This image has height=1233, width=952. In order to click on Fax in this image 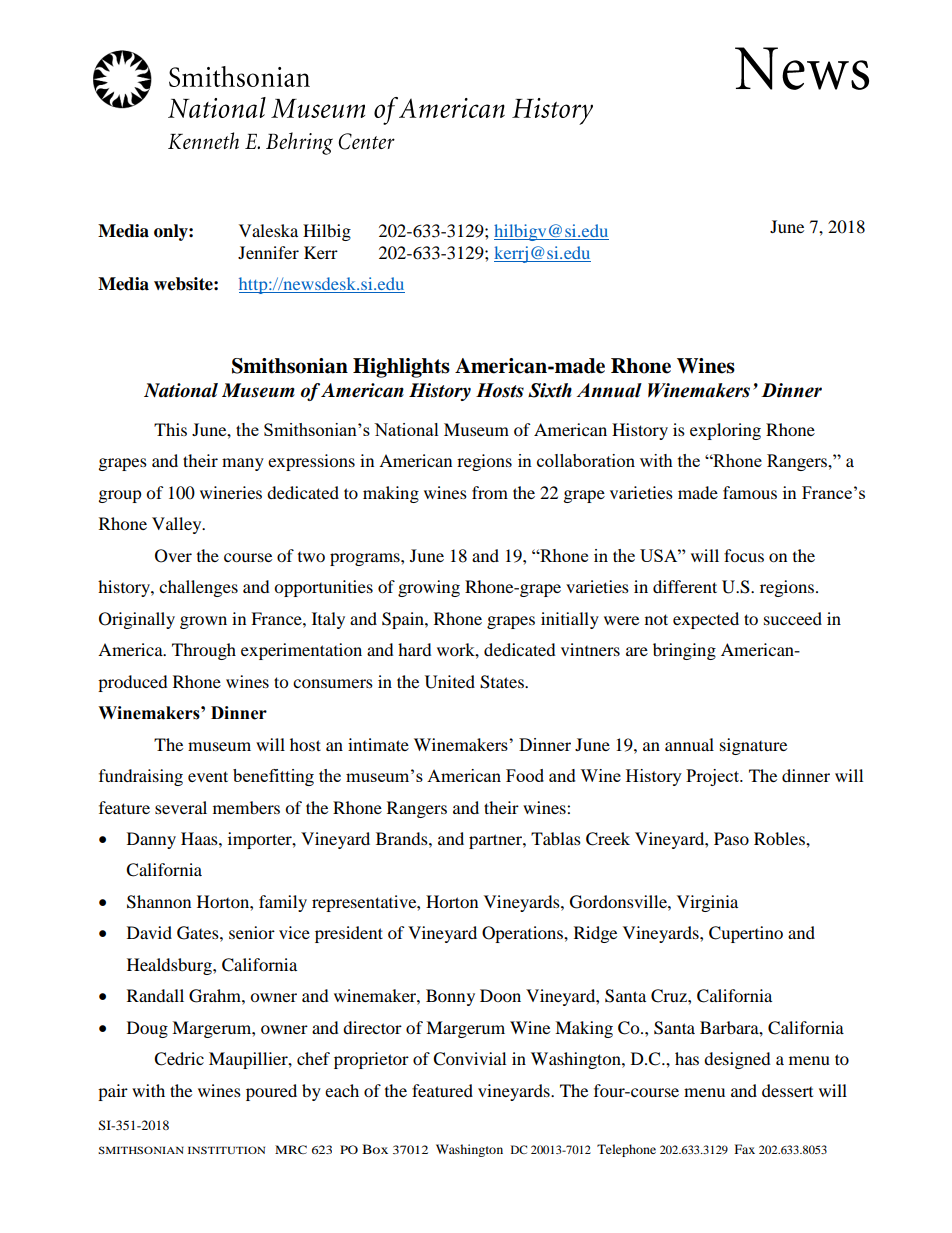, I will do `click(745, 1149)`.
